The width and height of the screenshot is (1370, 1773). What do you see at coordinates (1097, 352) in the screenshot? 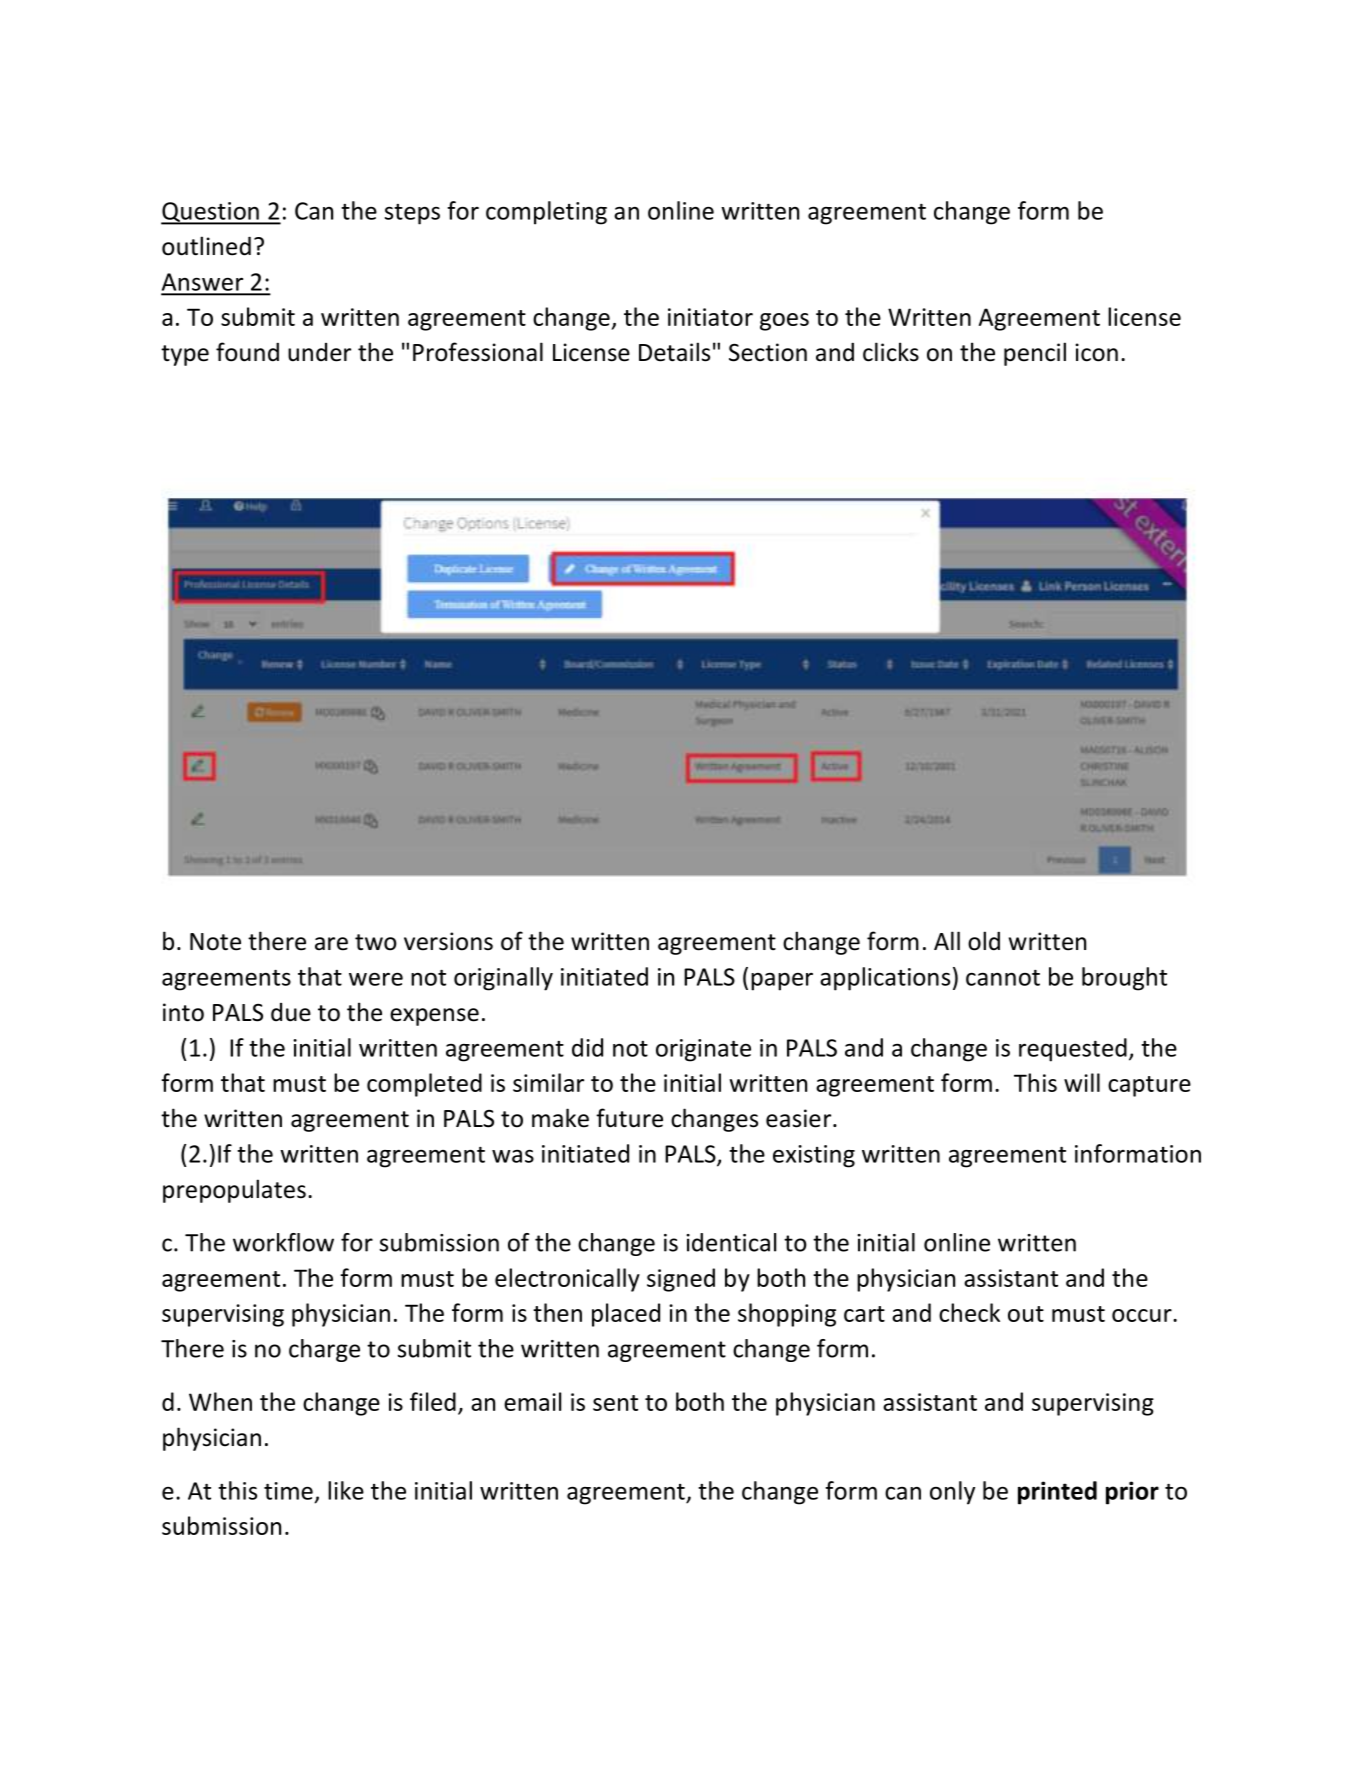
I see `icon` at bounding box center [1097, 352].
